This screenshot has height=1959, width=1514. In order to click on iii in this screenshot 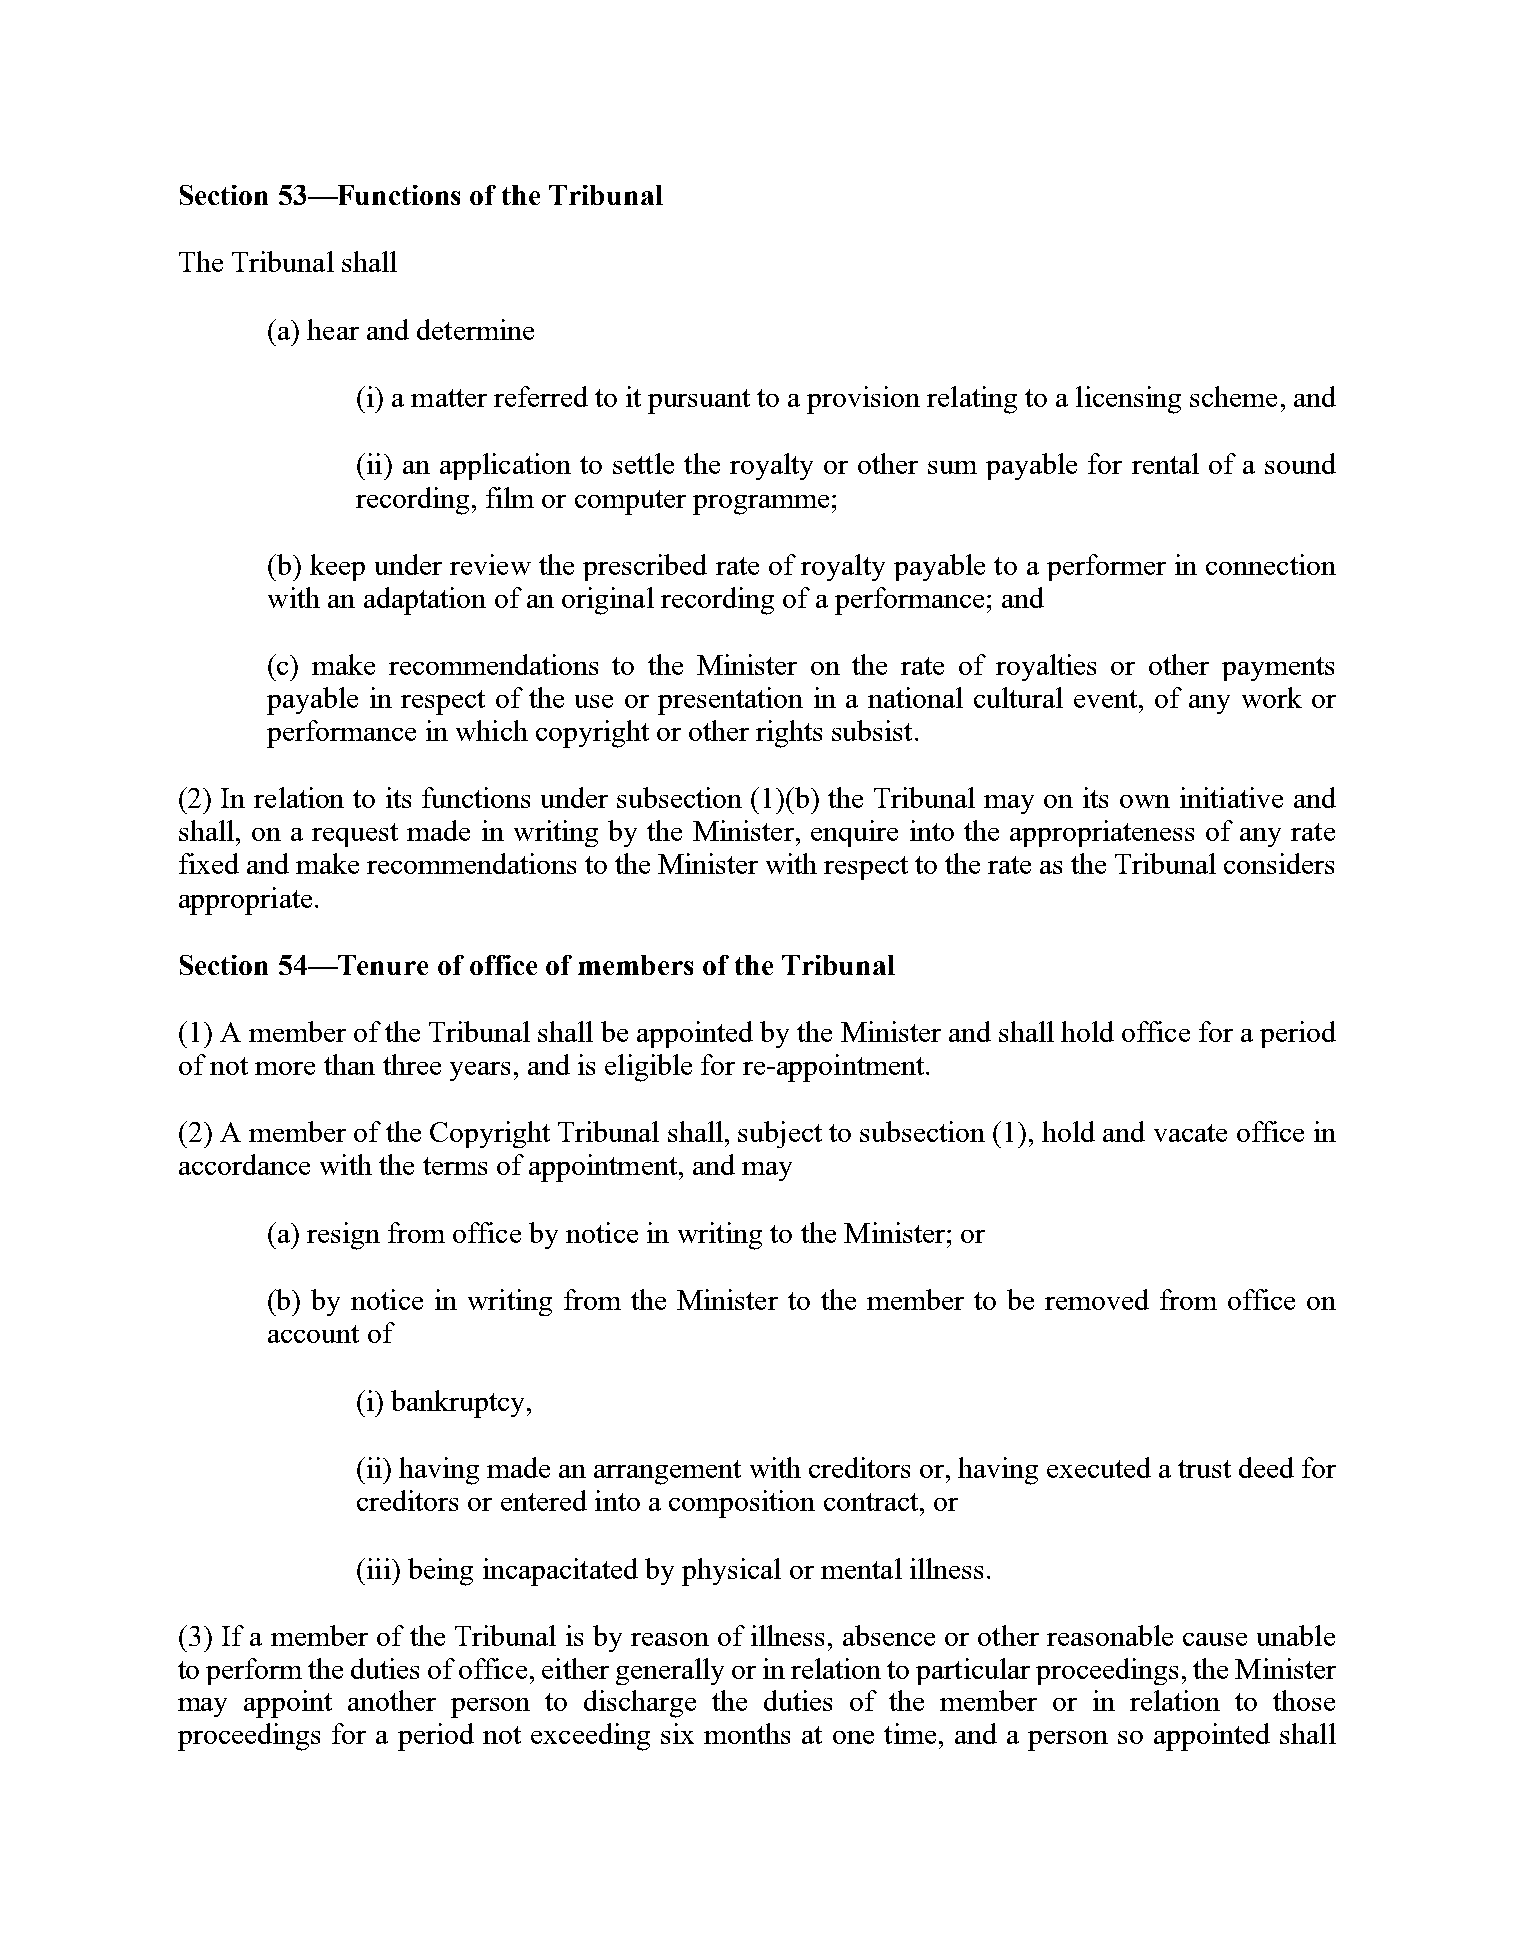, I will do `click(380, 1568)`.
